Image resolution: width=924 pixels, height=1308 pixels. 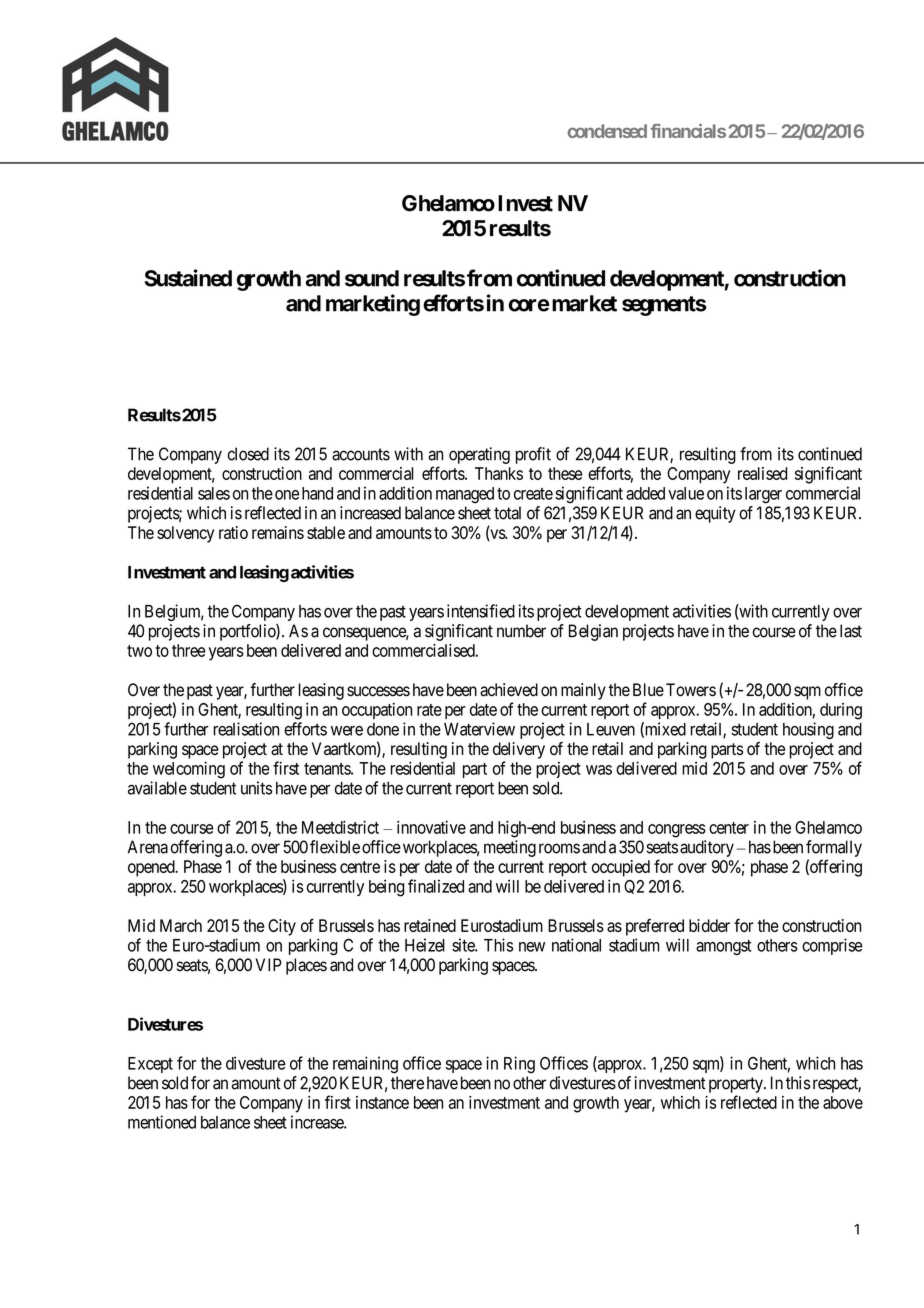 What do you see at coordinates (607, 131) in the screenshot?
I see `condensed` at bounding box center [607, 131].
